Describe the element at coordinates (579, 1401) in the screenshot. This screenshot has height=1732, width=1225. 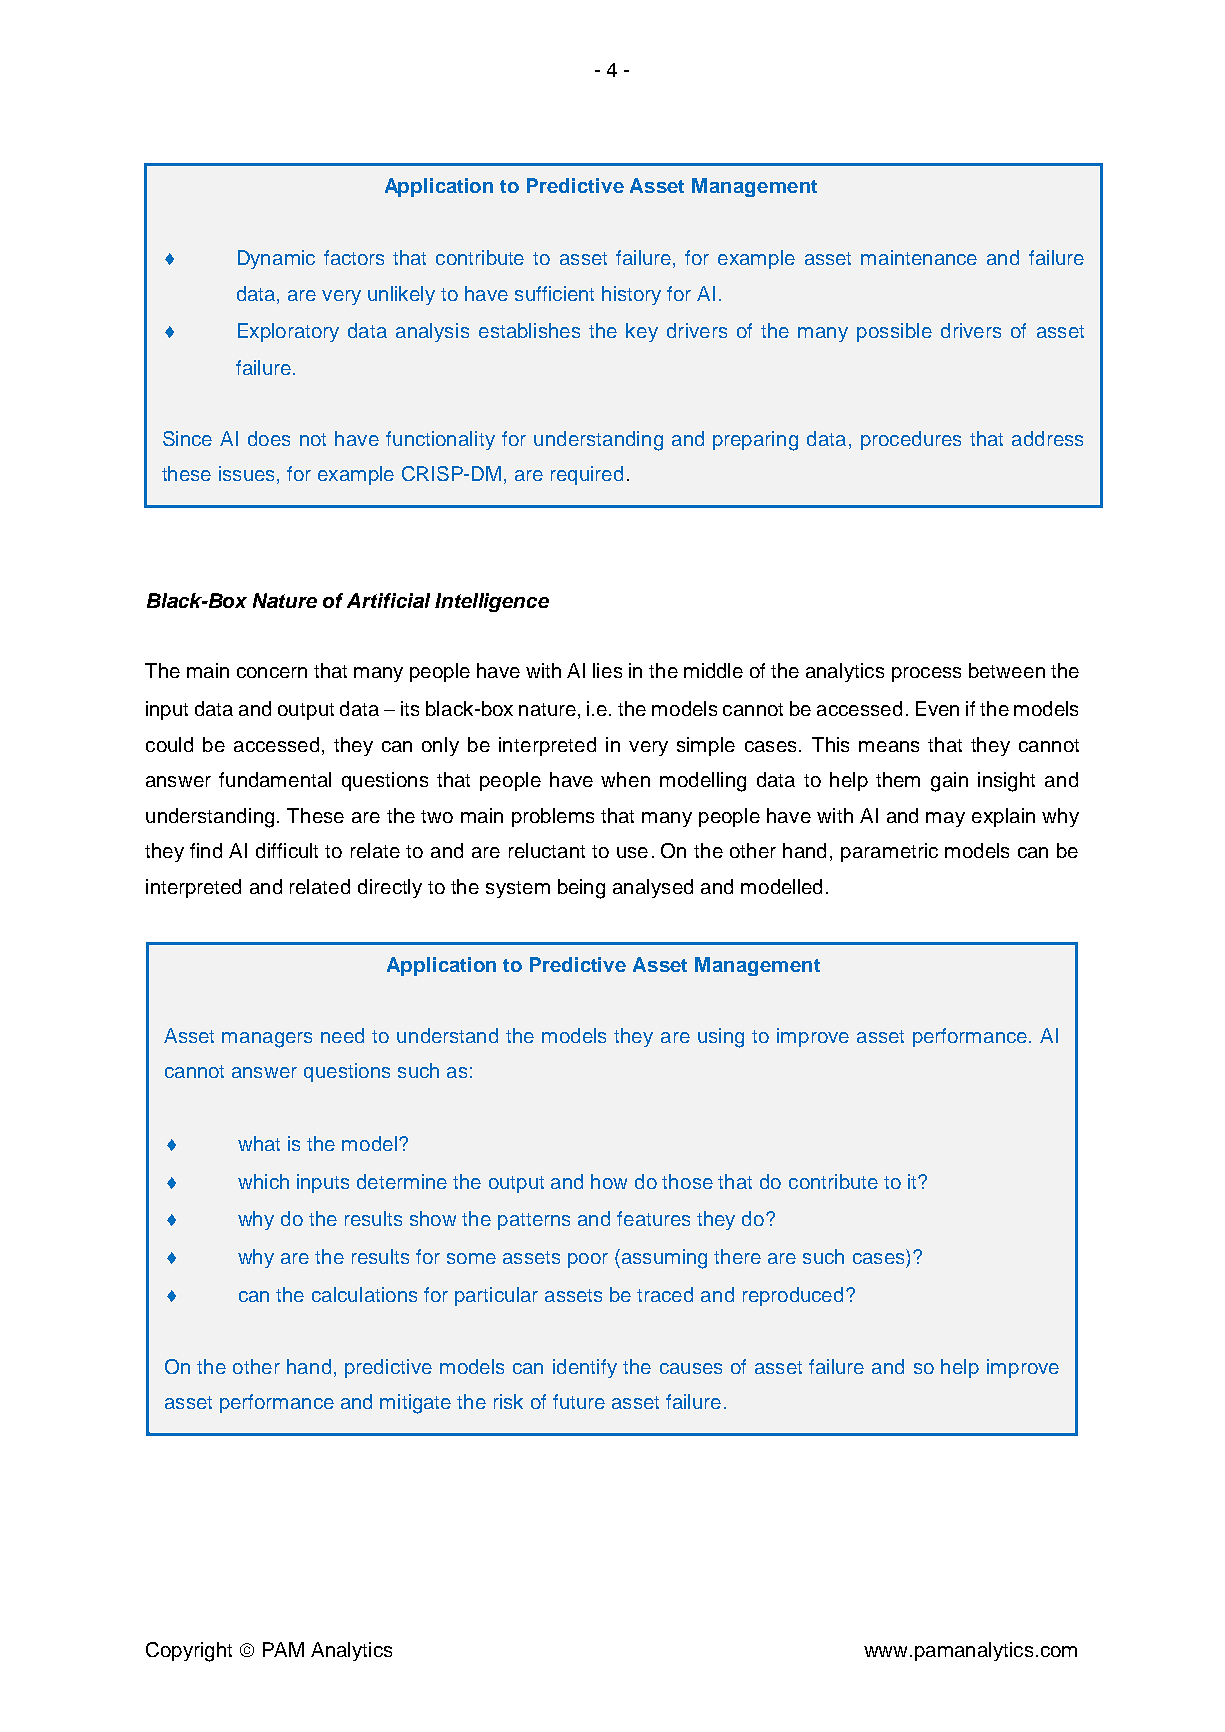
I see `future` at that location.
